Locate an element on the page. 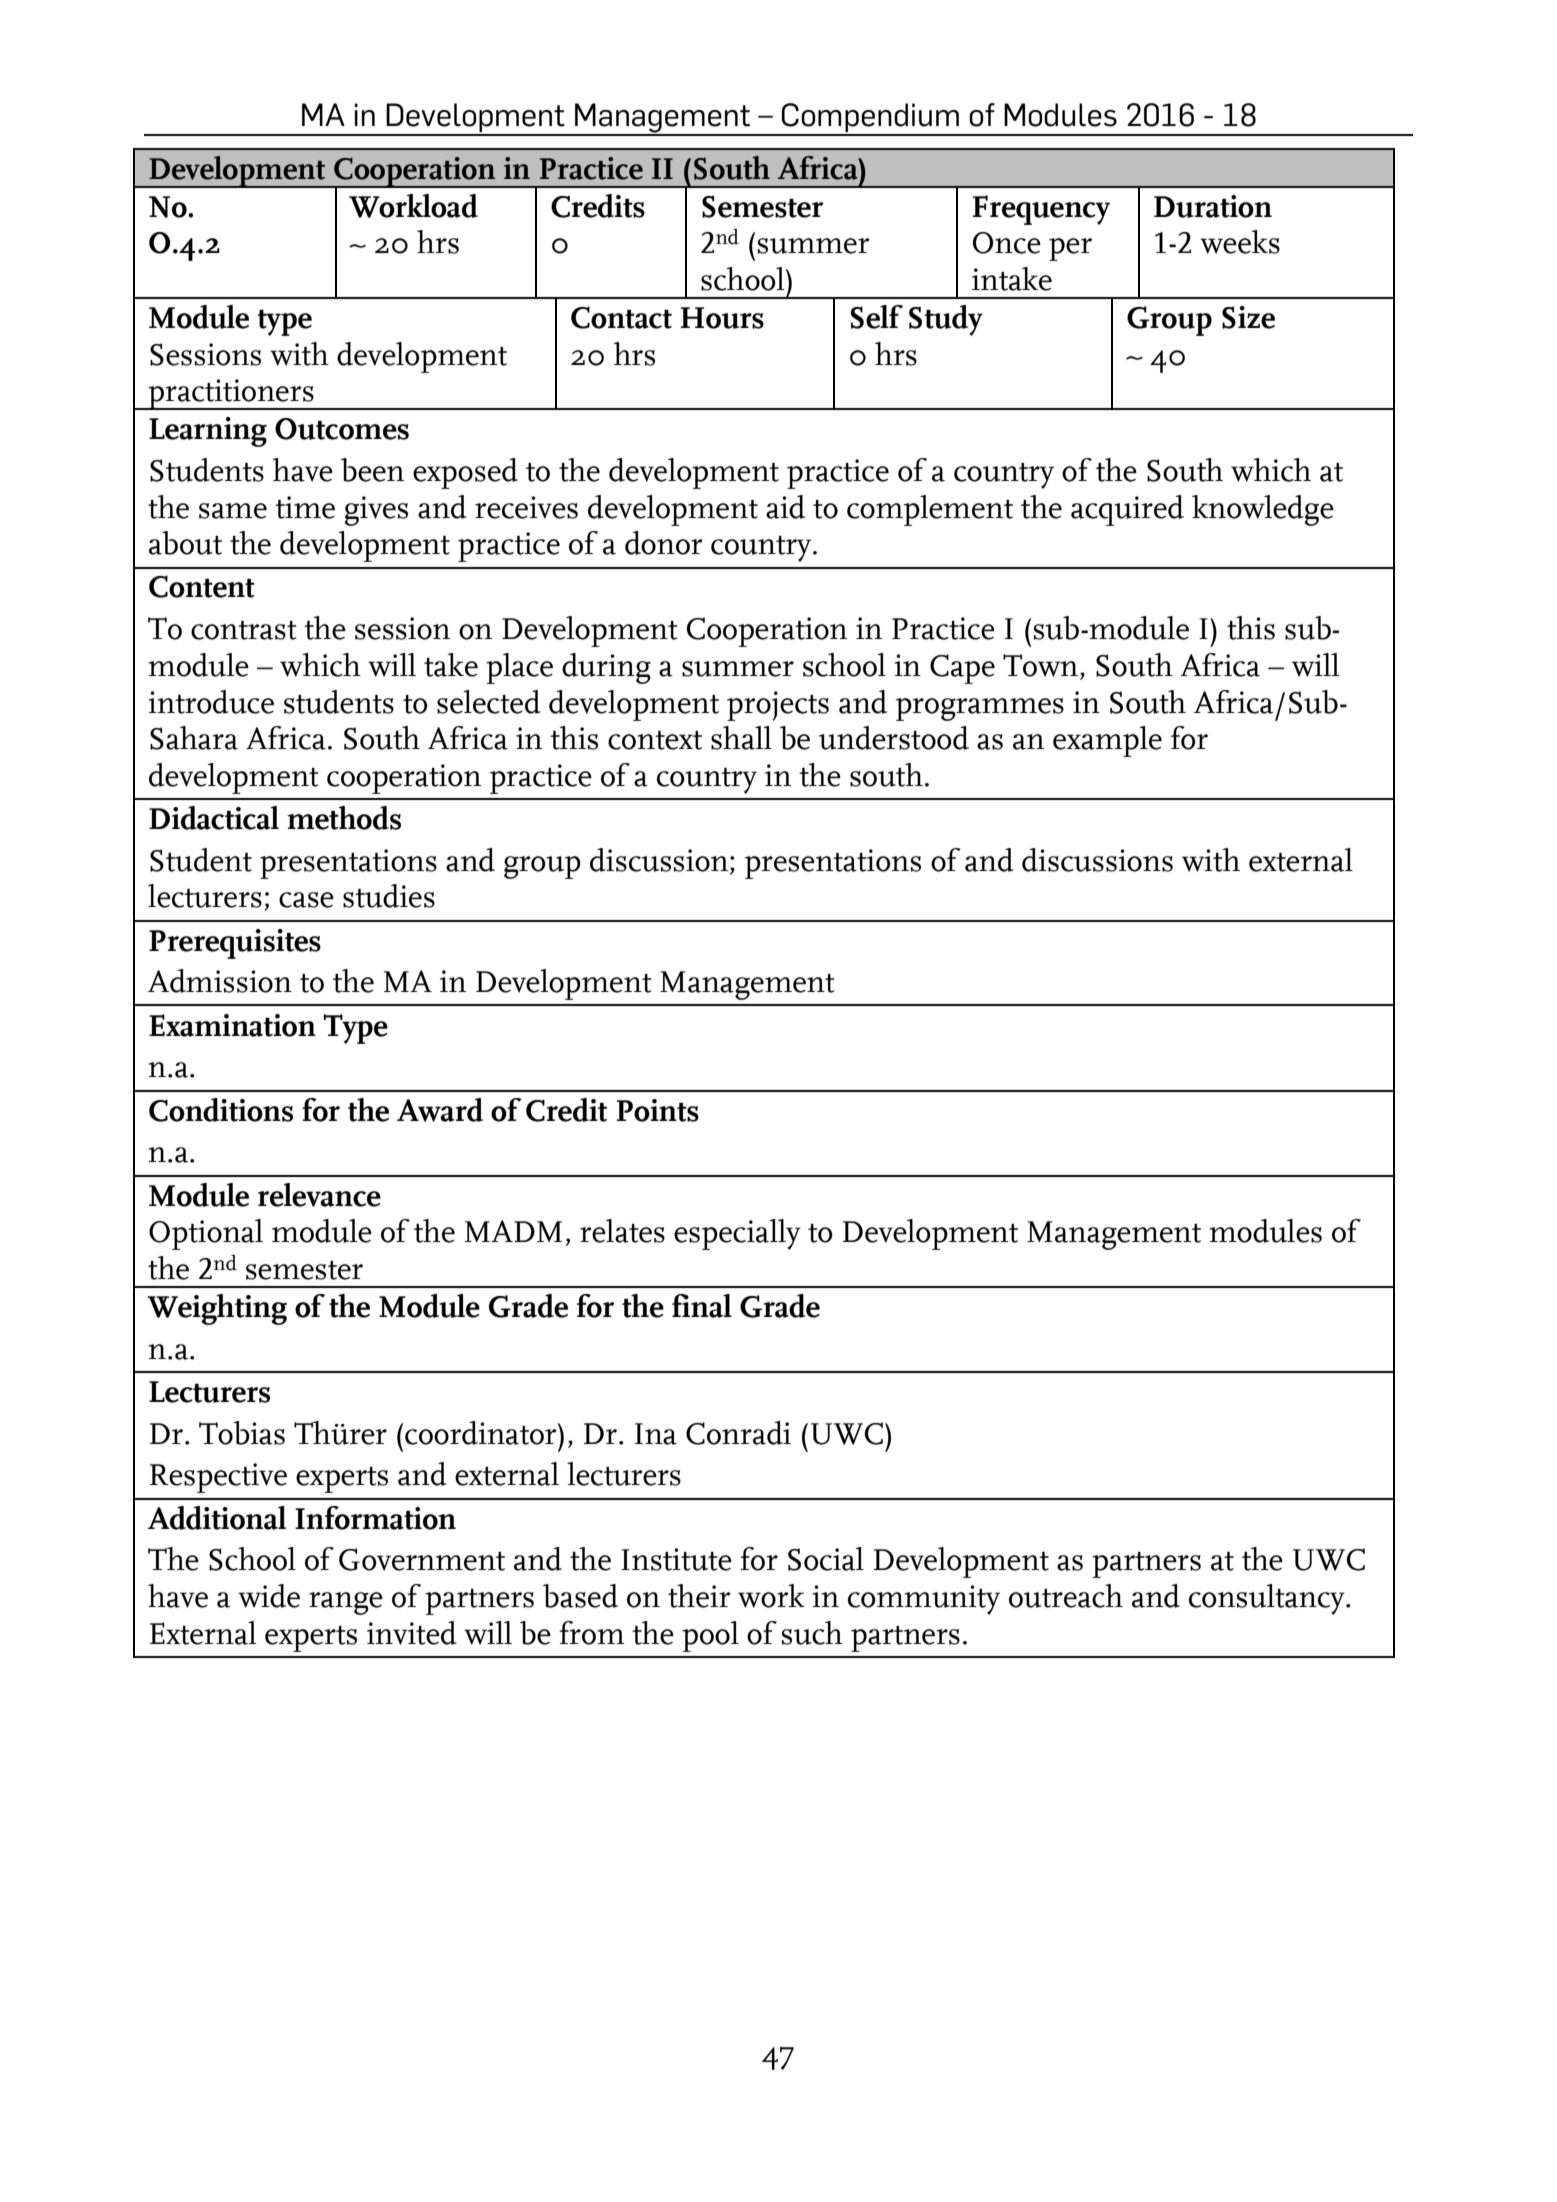 The height and width of the image is (2202, 1557). case is located at coordinates (306, 900).
